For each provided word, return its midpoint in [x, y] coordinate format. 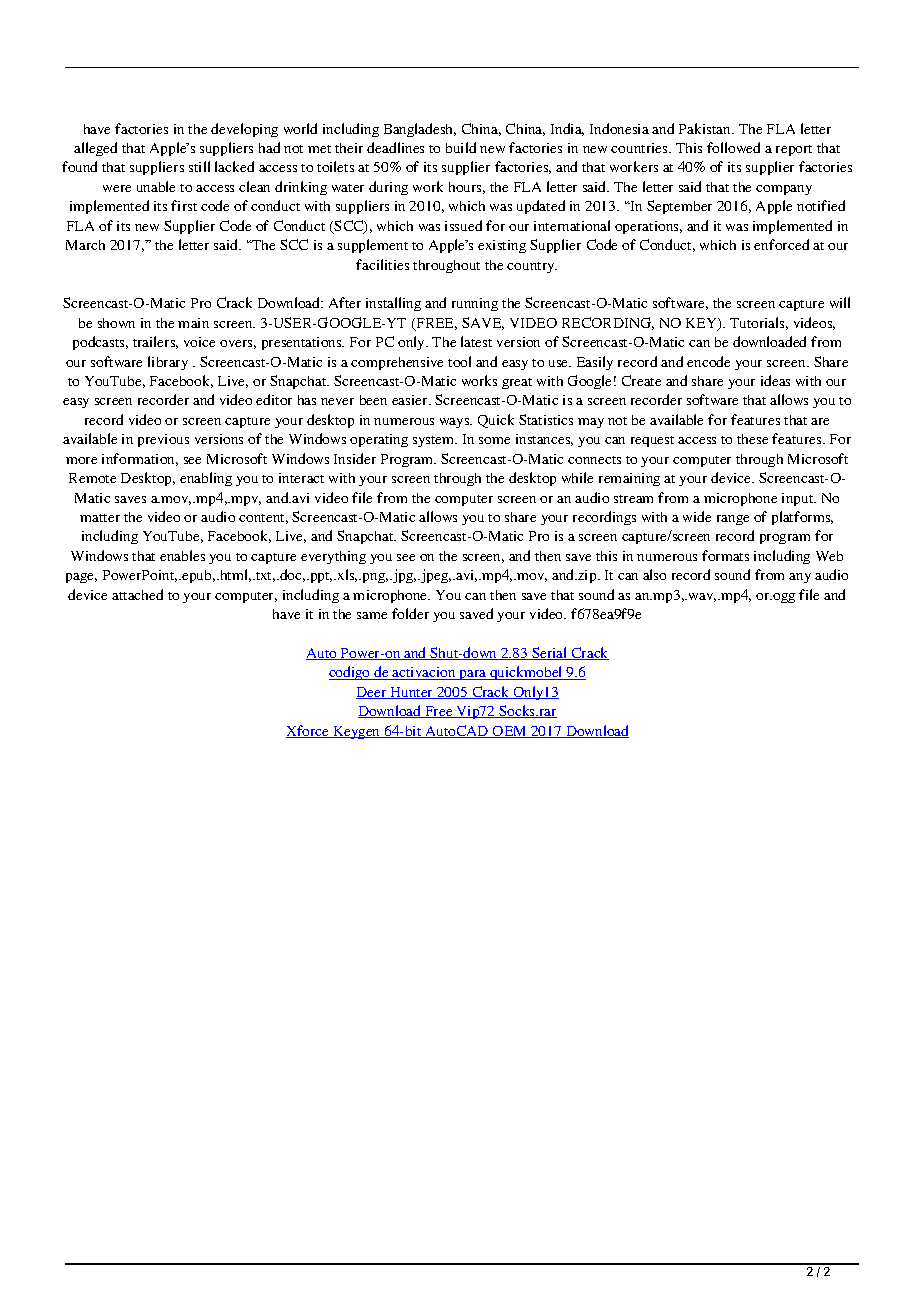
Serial [550, 653]
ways [456, 423]
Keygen [357, 732]
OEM [510, 732]
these [752, 439]
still [199, 166]
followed [733, 147]
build [461, 147]
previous [163, 440]
